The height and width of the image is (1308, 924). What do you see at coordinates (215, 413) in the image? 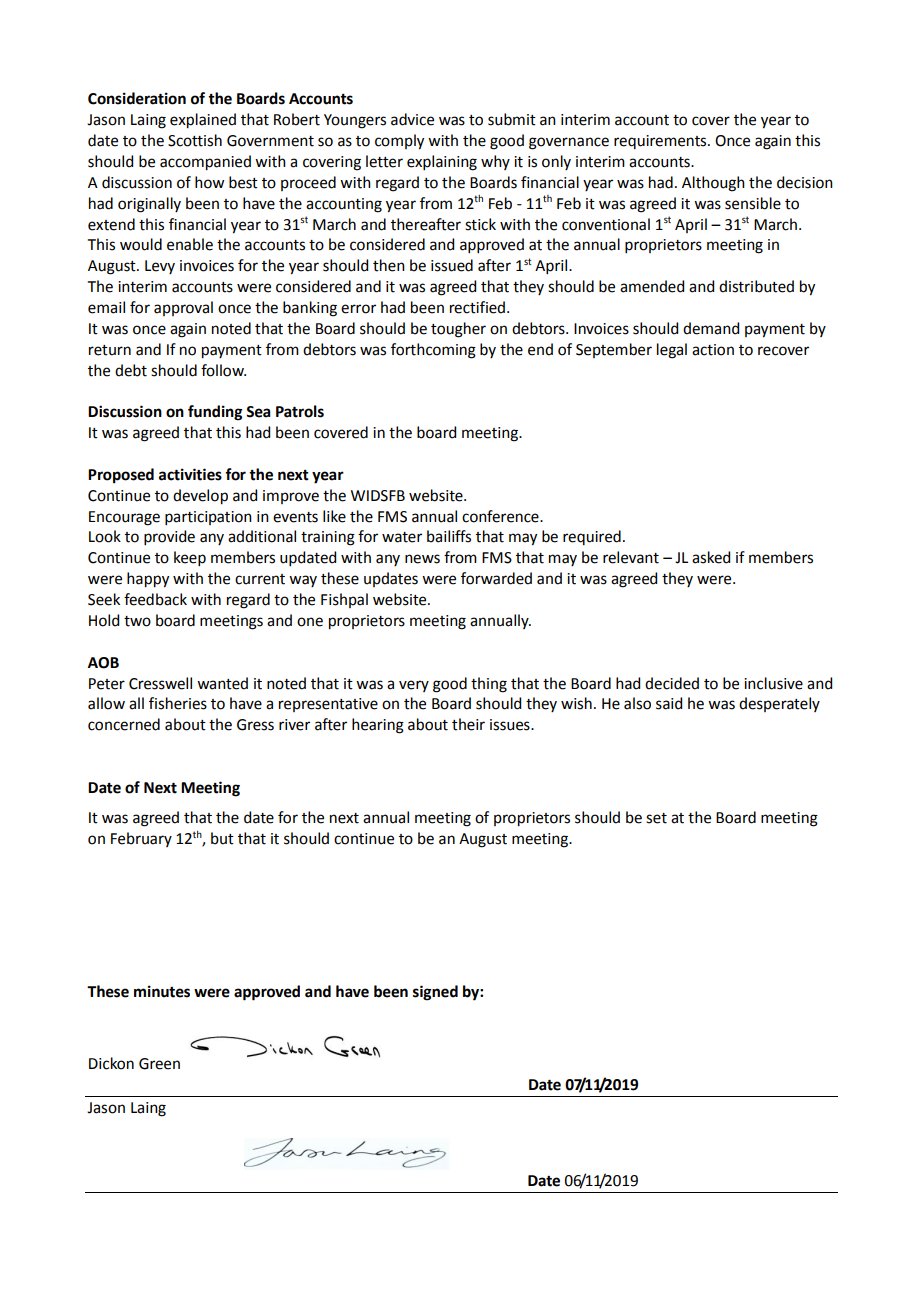
I see `funding` at bounding box center [215, 413].
